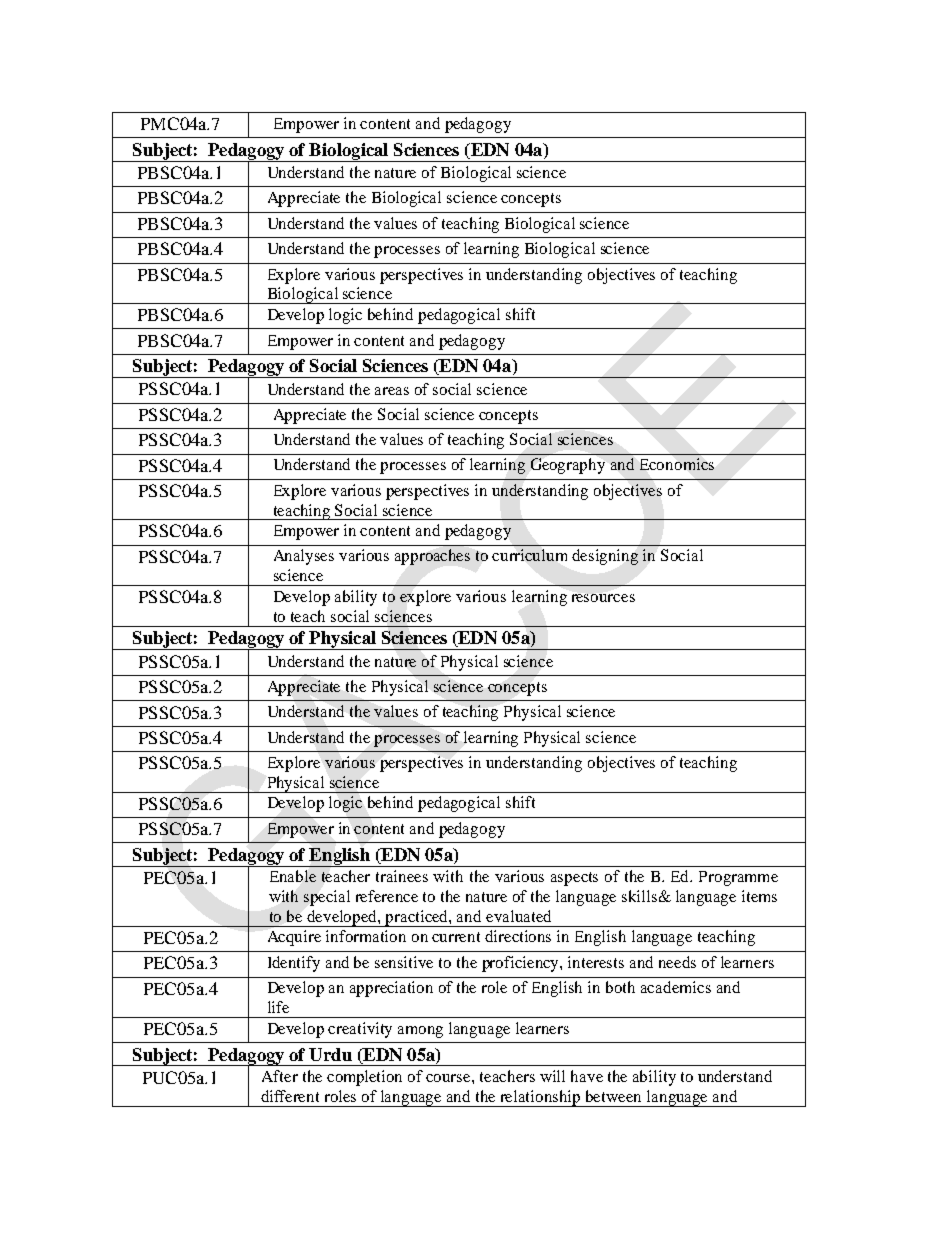 The height and width of the screenshot is (1233, 952). I want to click on areas, so click(392, 391).
